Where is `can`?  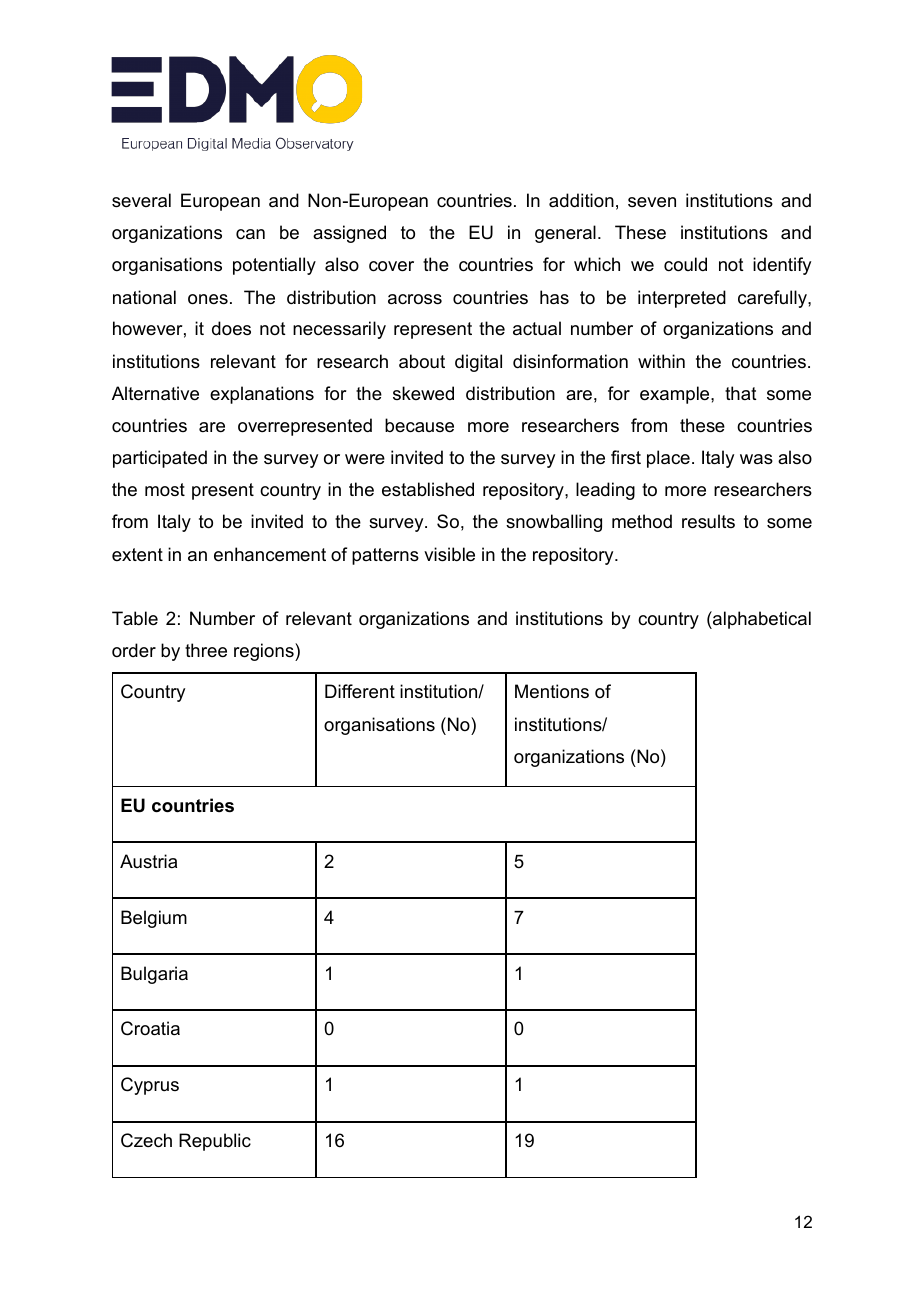
can is located at coordinates (250, 234).
